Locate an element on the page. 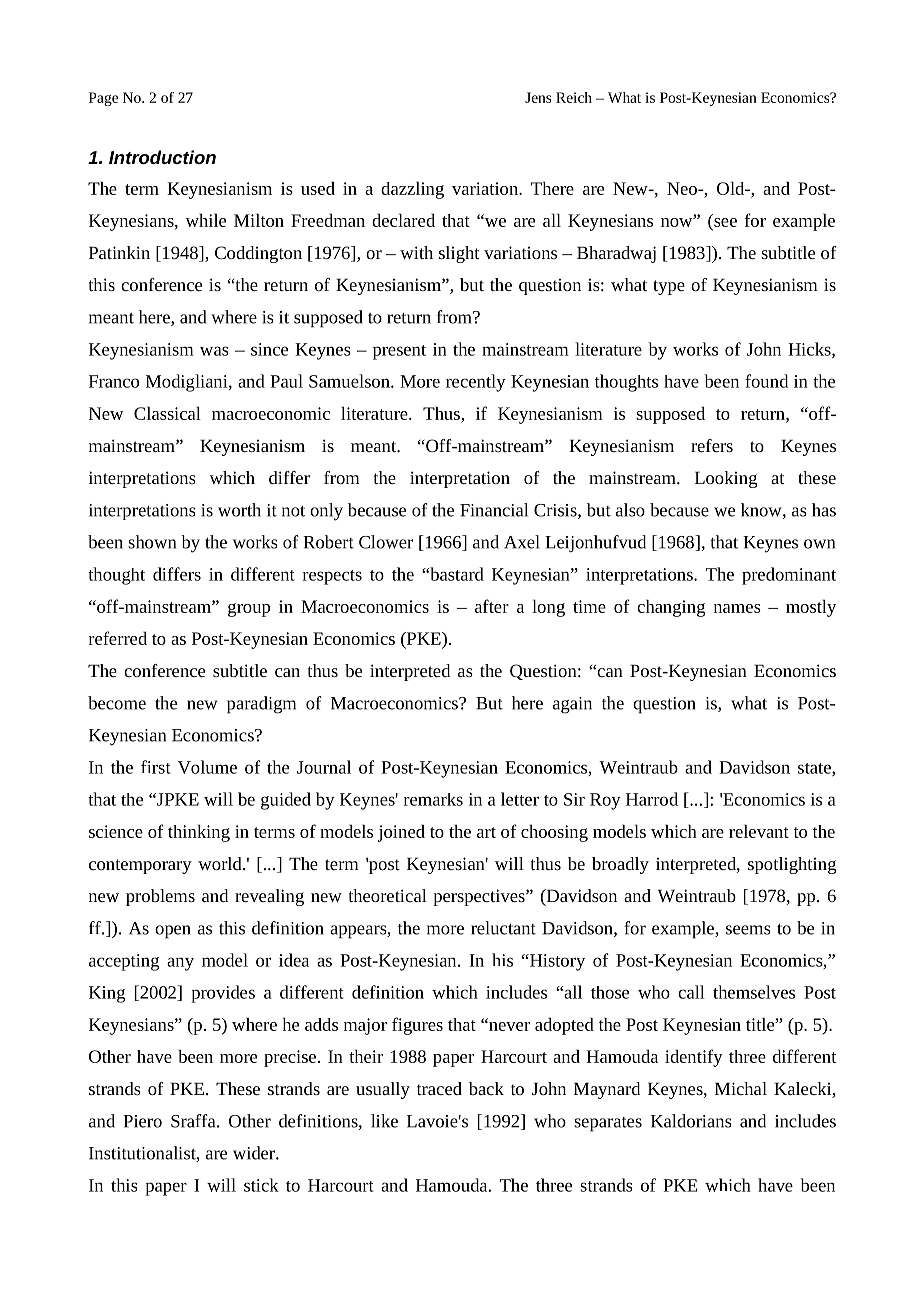  referred is located at coordinates (118, 638).
